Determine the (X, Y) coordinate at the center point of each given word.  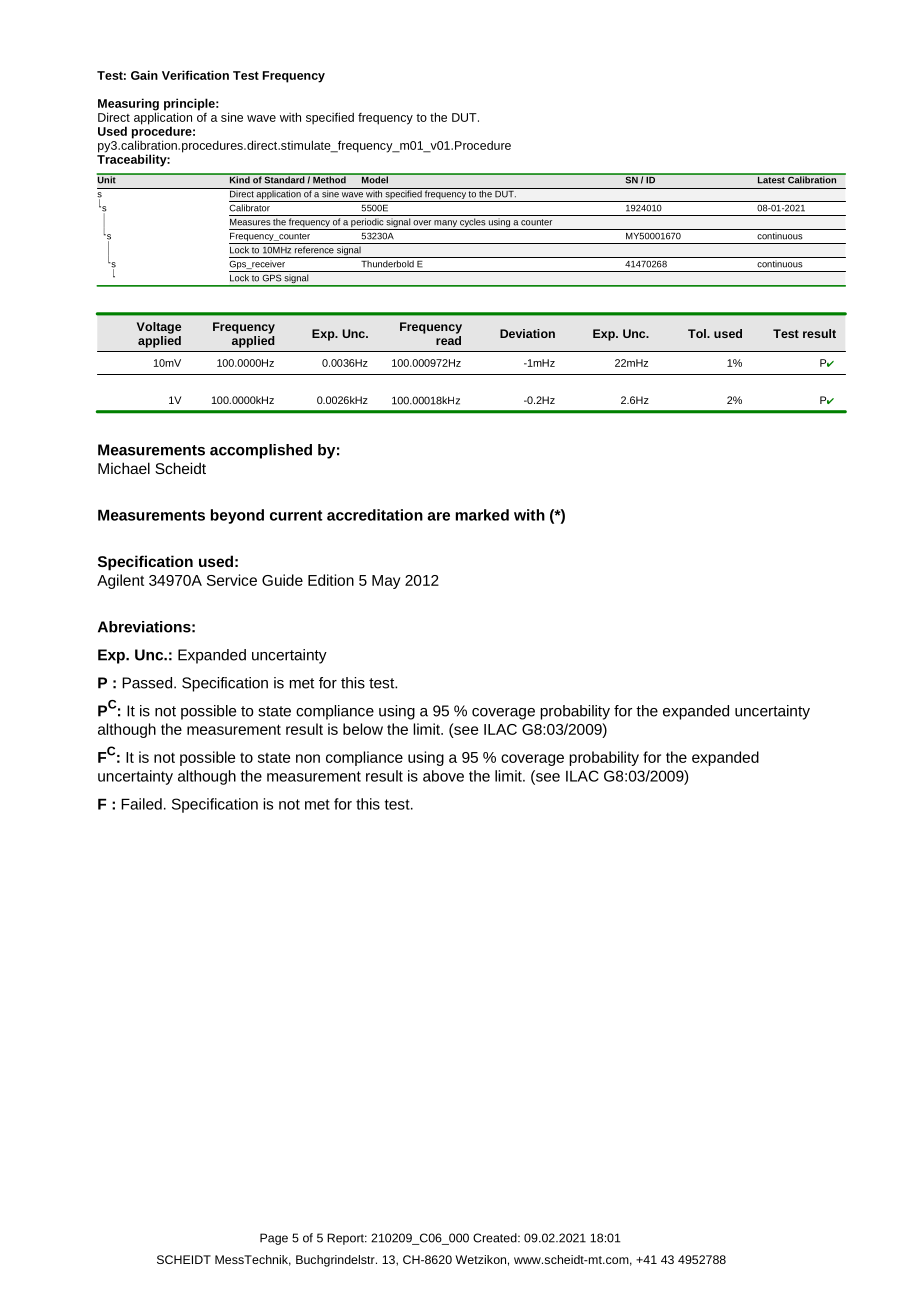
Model (375, 179)
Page (274, 1239)
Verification (195, 75)
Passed (148, 683)
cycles (472, 224)
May (386, 582)
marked (482, 515)
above (443, 776)
